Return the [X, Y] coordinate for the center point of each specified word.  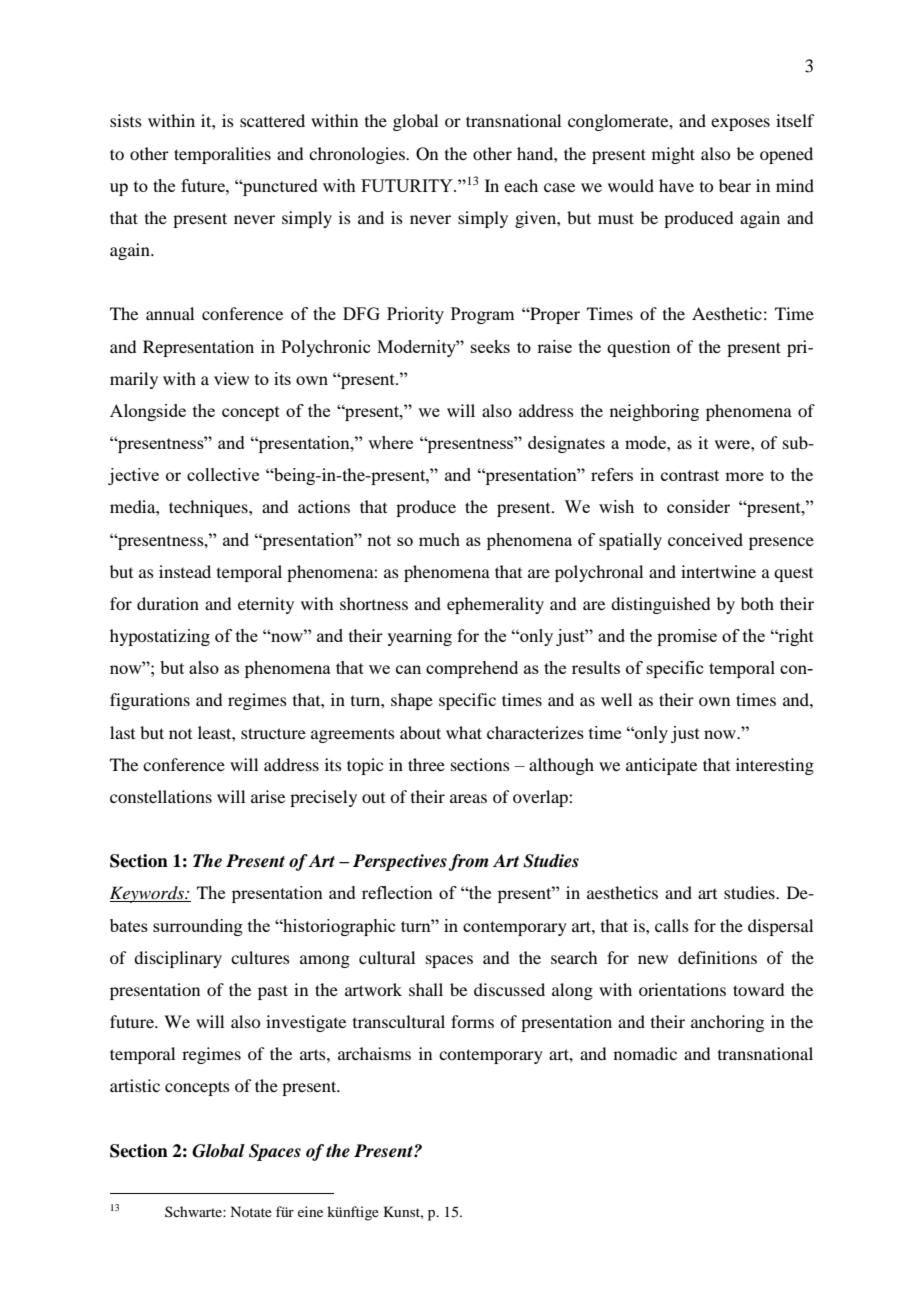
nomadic [645, 1053]
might [673, 155]
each [521, 185]
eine [310, 1211]
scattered [272, 120]
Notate [251, 1211]
